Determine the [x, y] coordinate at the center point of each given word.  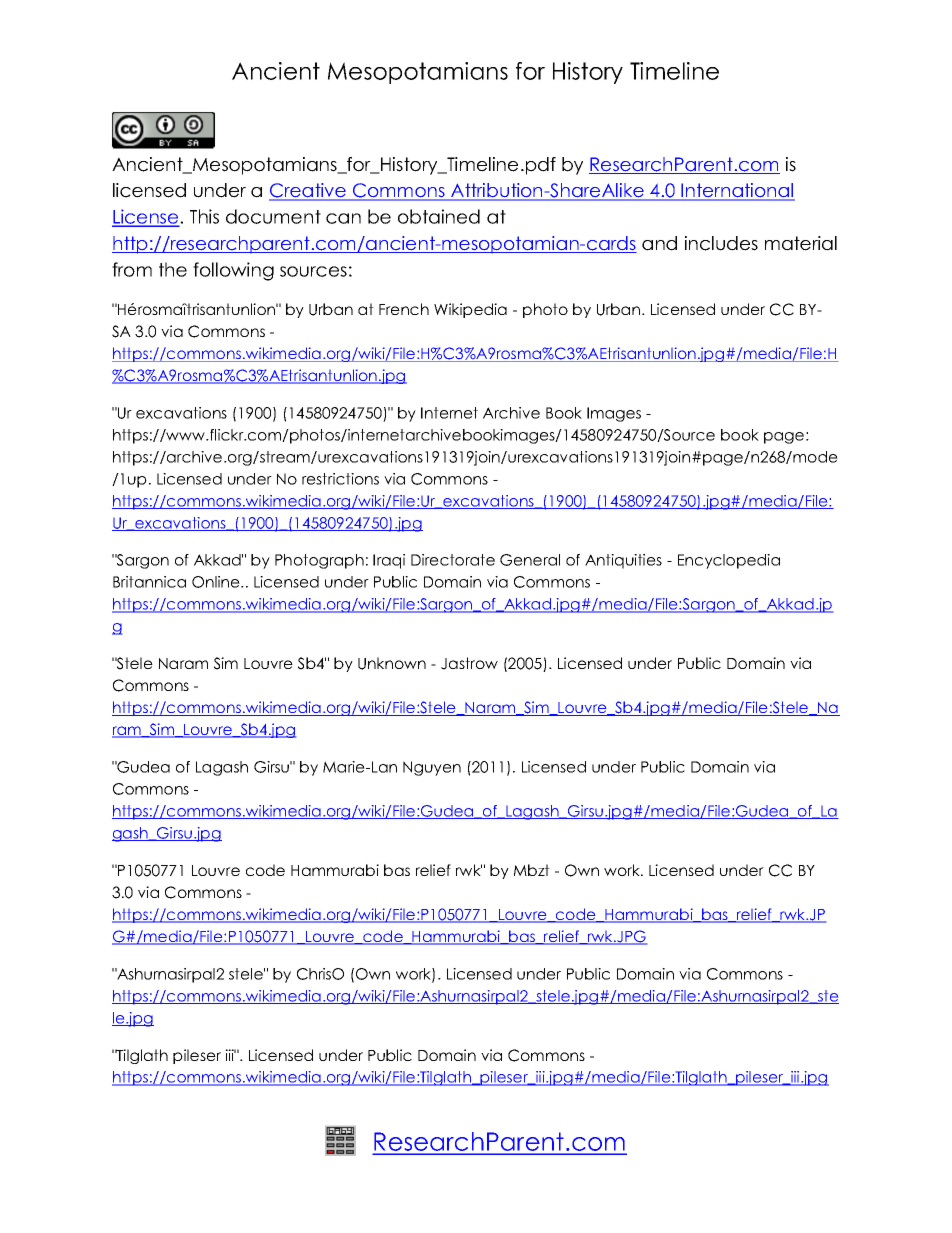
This [204, 216]
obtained [439, 216]
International [737, 191]
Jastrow [469, 663]
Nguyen [432, 768]
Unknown [392, 663]
